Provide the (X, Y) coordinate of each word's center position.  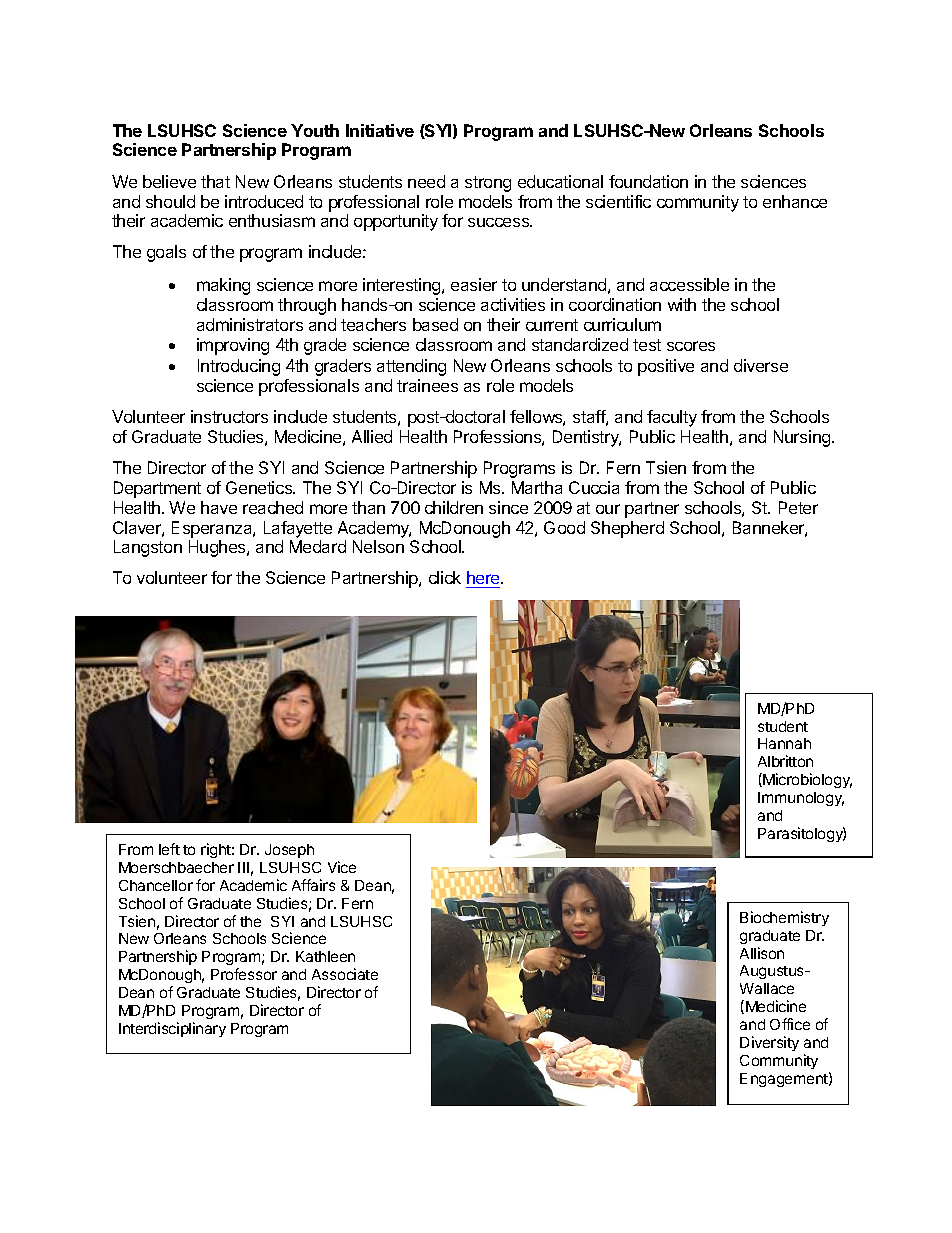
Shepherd (627, 529)
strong (488, 184)
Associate (345, 974)
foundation (648, 181)
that (215, 181)
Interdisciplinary (172, 1029)
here (484, 579)
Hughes (218, 548)
